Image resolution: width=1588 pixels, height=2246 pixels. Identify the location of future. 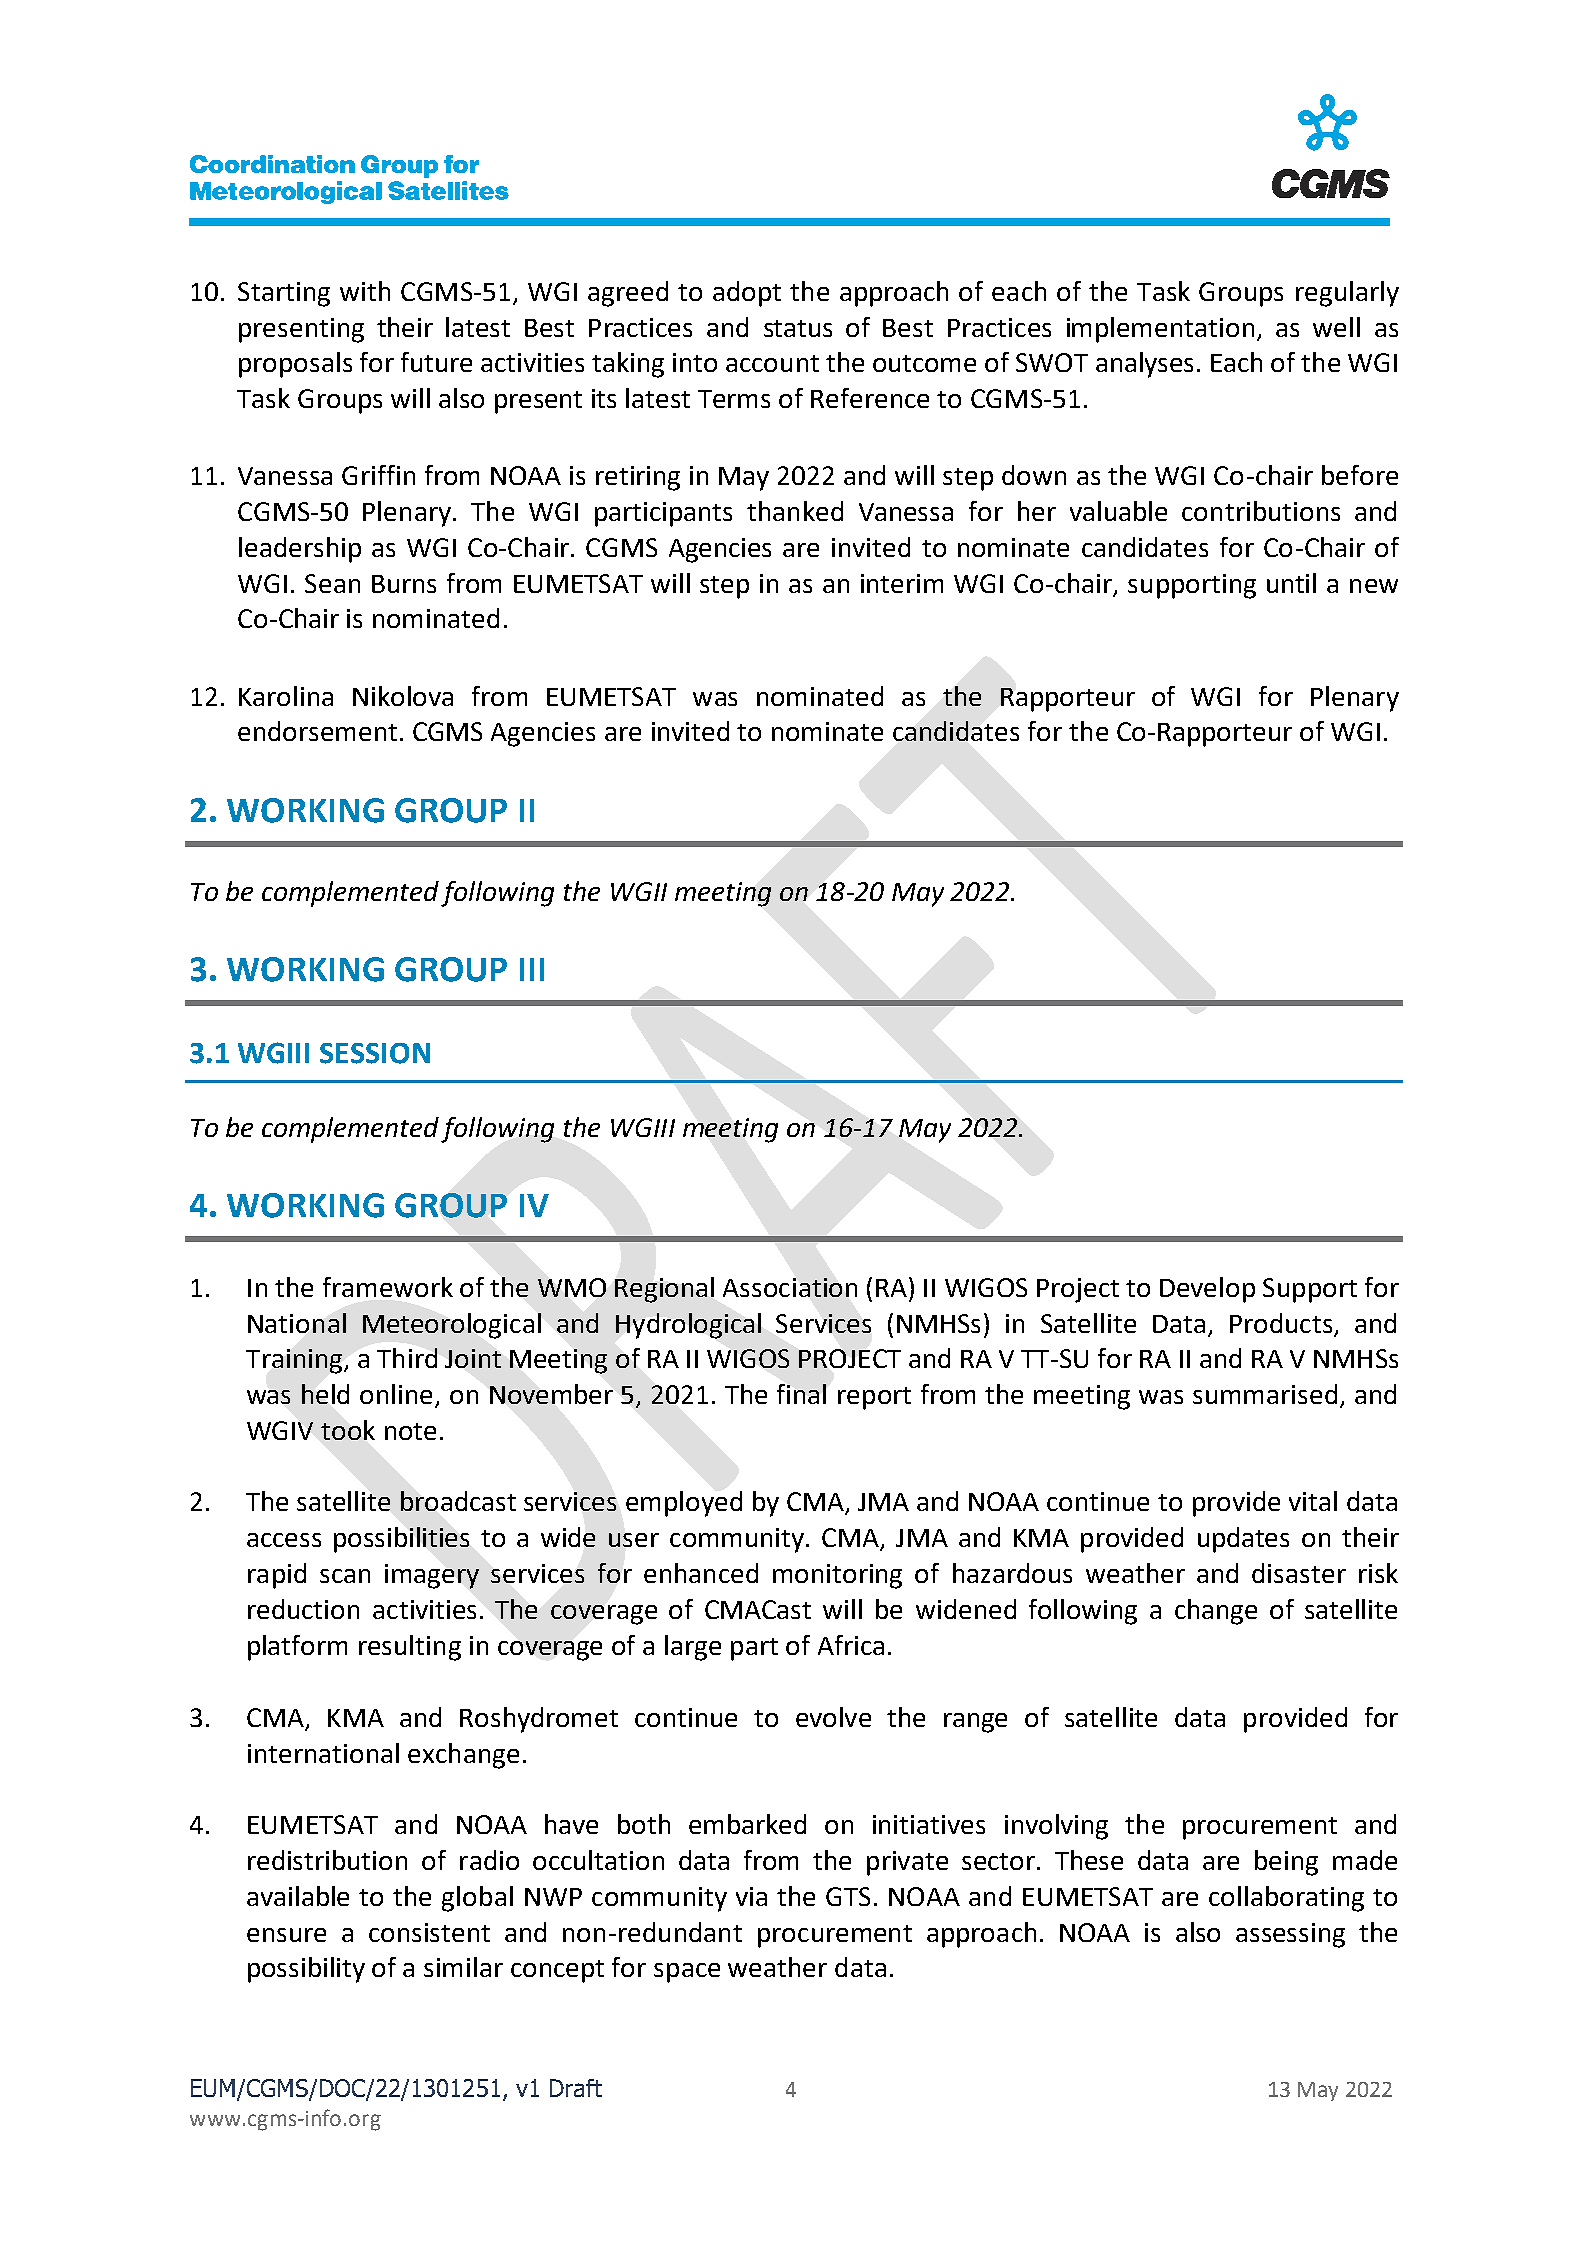
(436, 362).
